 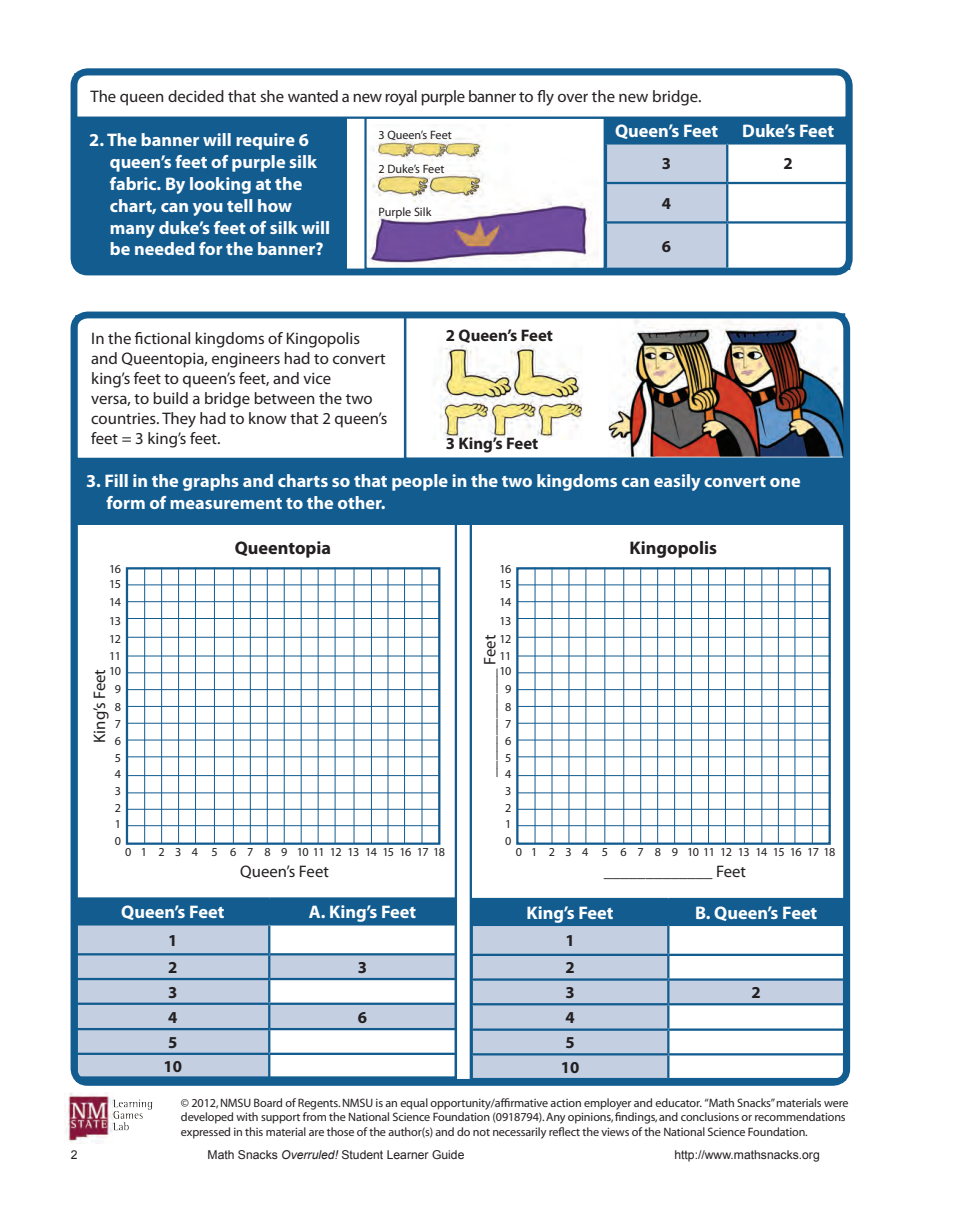 I want to click on people, so click(x=420, y=482).
